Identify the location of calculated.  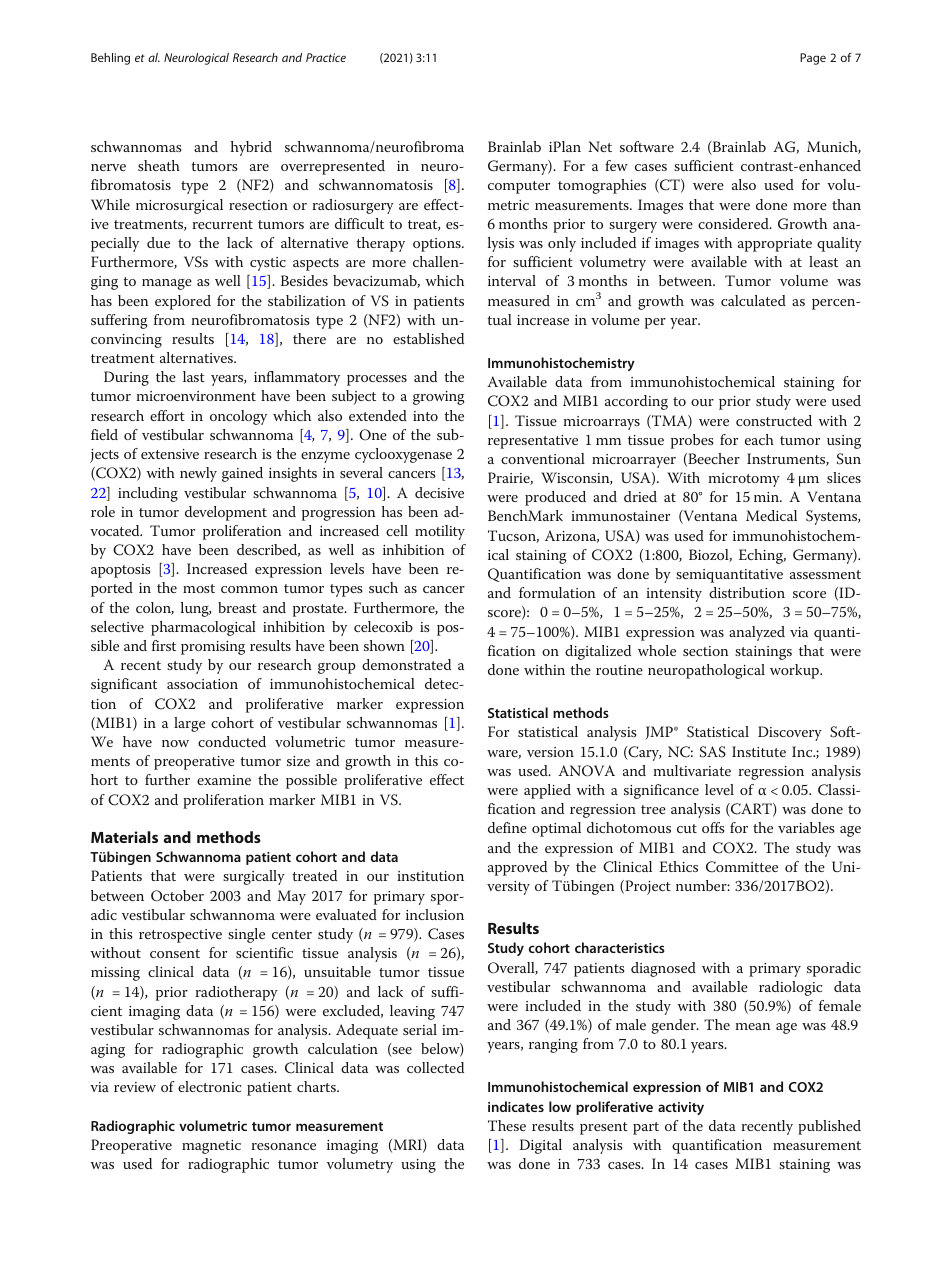
(753, 300).
